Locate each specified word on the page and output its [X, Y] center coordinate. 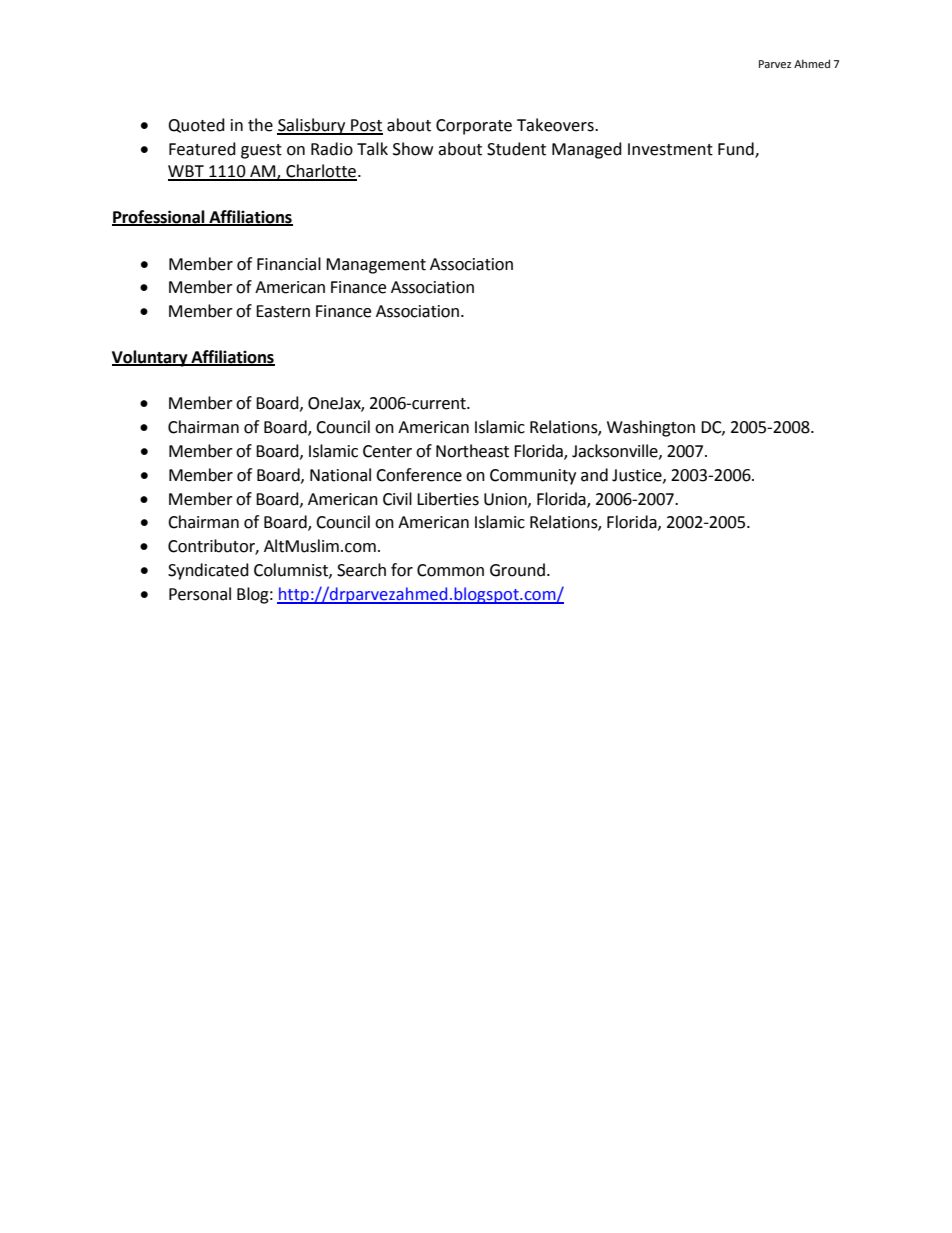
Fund [737, 149]
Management [376, 266]
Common [450, 570]
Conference [419, 475]
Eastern [283, 311]
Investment [670, 149]
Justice [638, 476]
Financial [289, 264]
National [340, 475]
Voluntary [151, 358]
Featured [202, 149]
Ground [517, 570]
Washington [651, 428]
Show [413, 149]
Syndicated [208, 571]
